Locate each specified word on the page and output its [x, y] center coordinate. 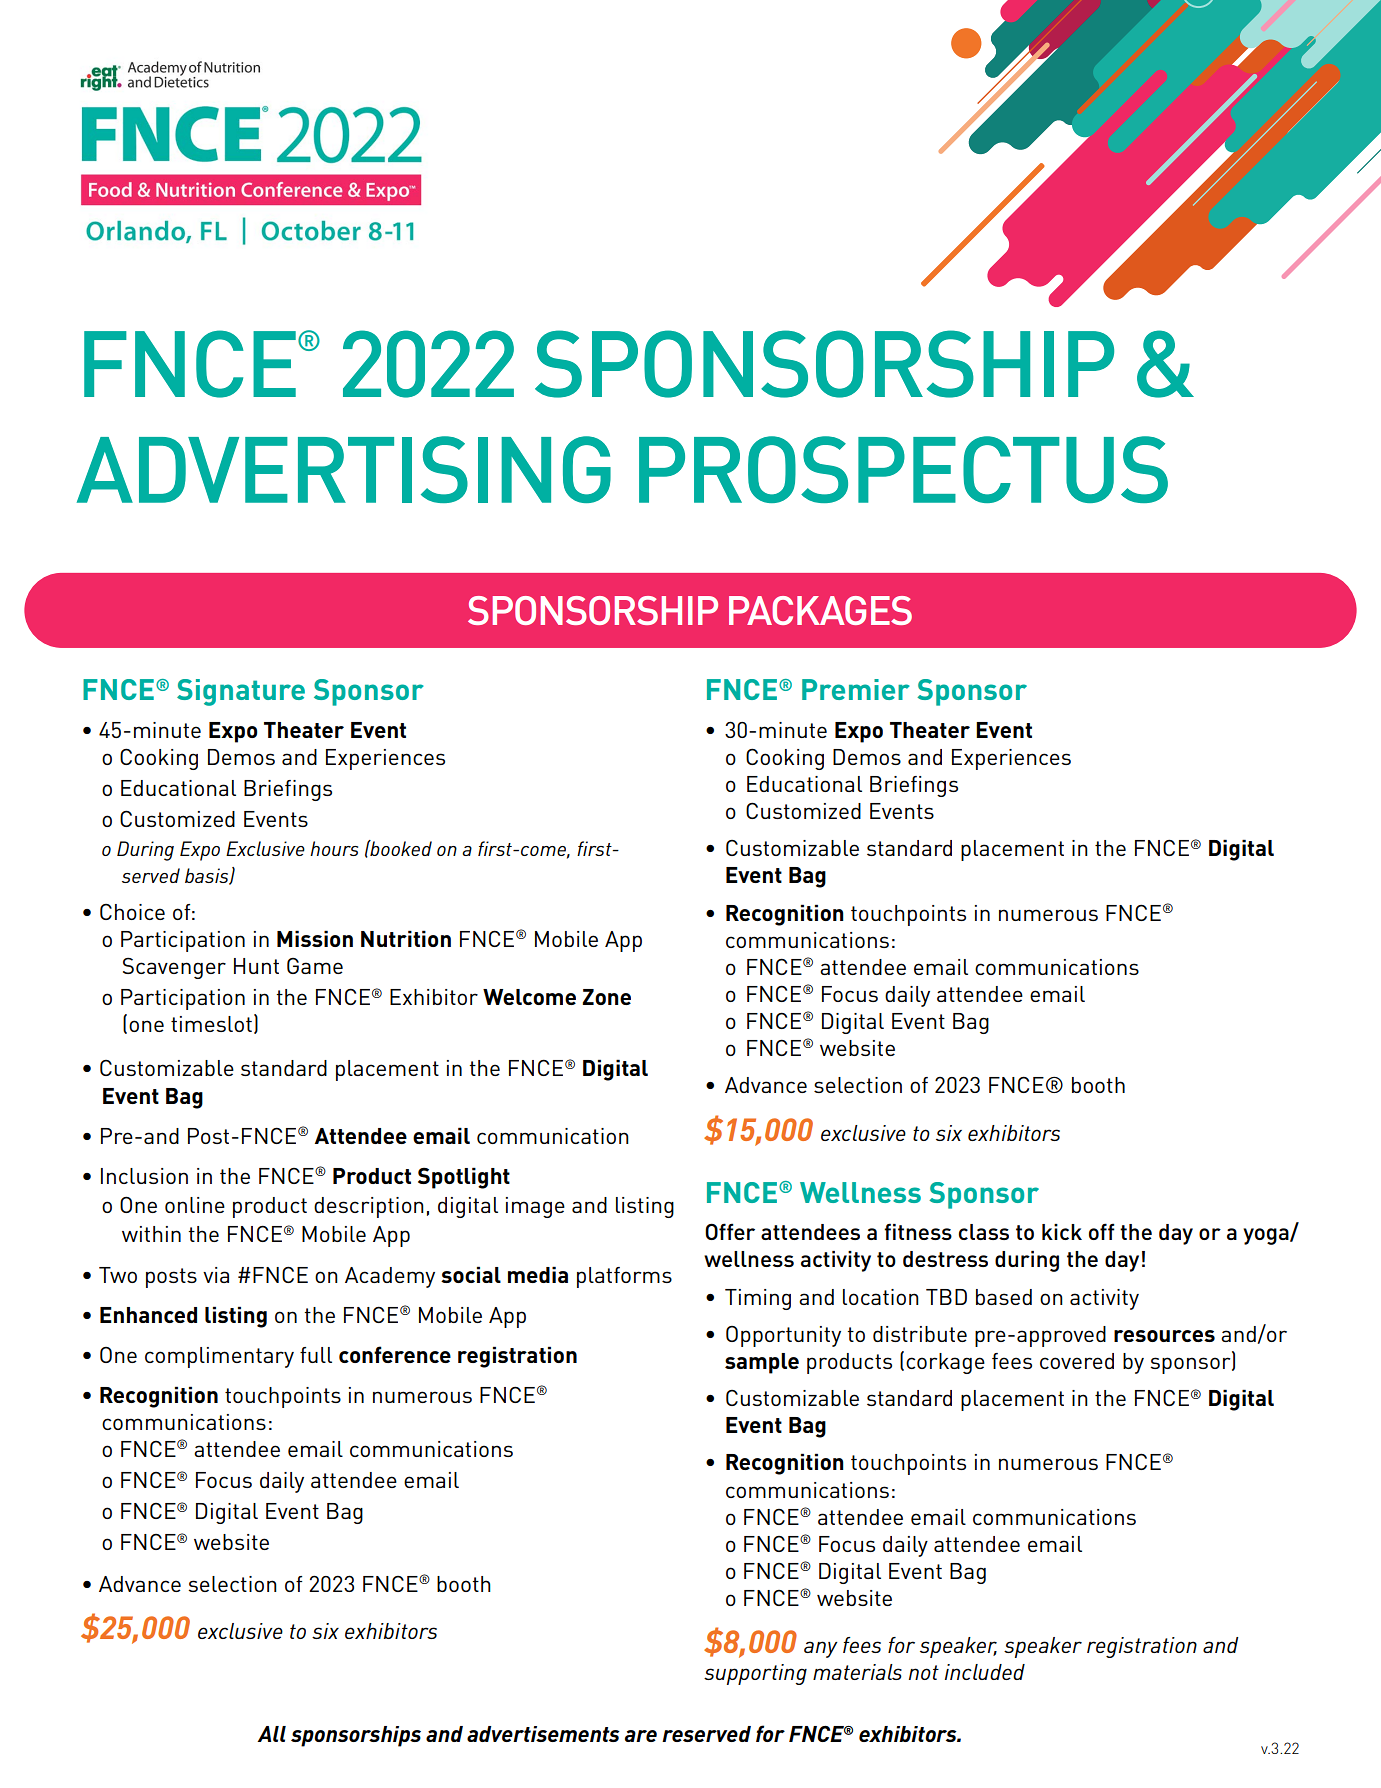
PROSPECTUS [903, 469]
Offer [730, 1231]
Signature [241, 692]
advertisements [543, 1734]
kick [1062, 1232]
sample [762, 1363]
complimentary [219, 1357]
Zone [606, 997]
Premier [856, 689]
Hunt [256, 966]
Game [315, 966]
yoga [1267, 1236]
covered [1077, 1361]
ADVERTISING [344, 469]
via [216, 1275]
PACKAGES [820, 610]
